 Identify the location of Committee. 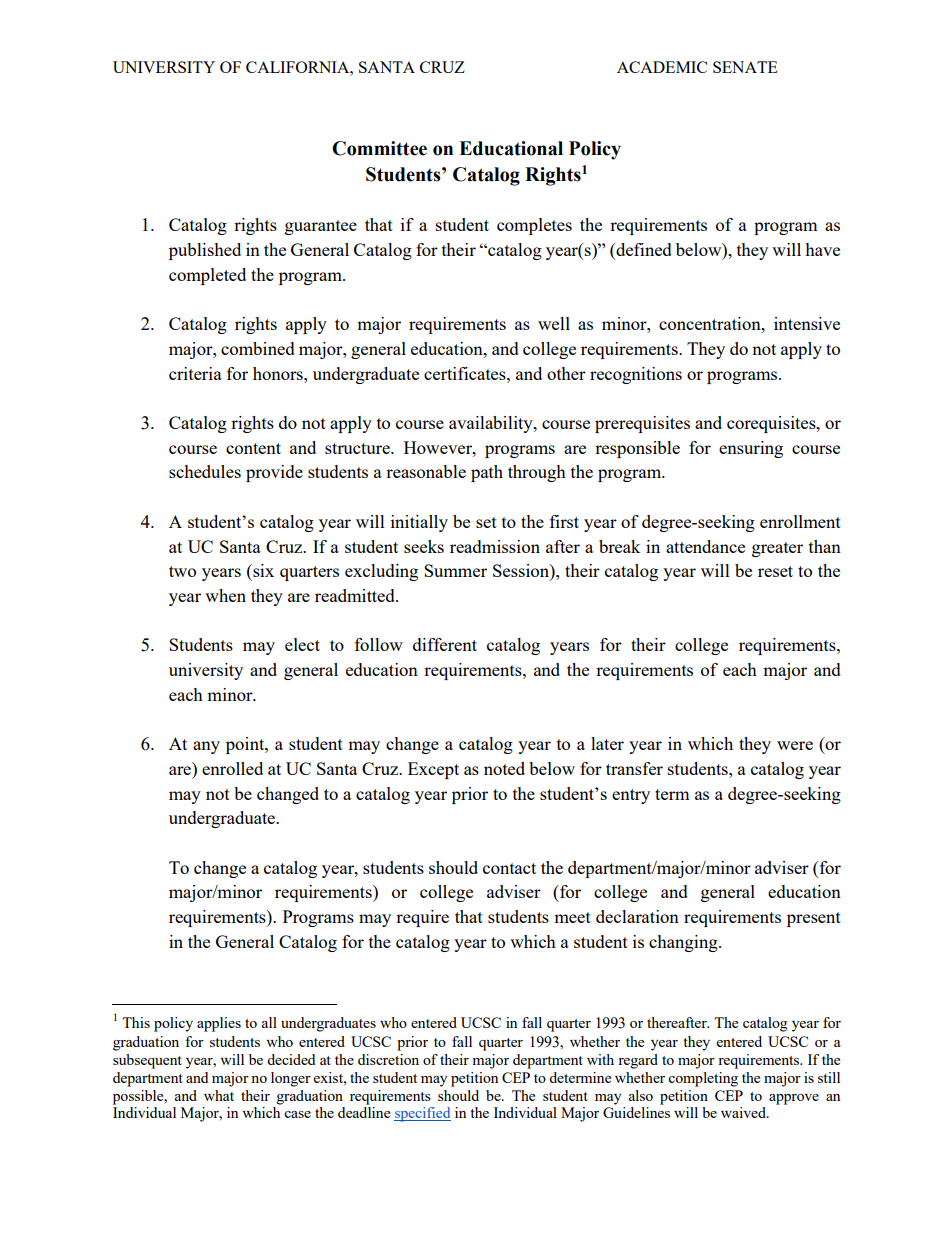
(379, 148).
